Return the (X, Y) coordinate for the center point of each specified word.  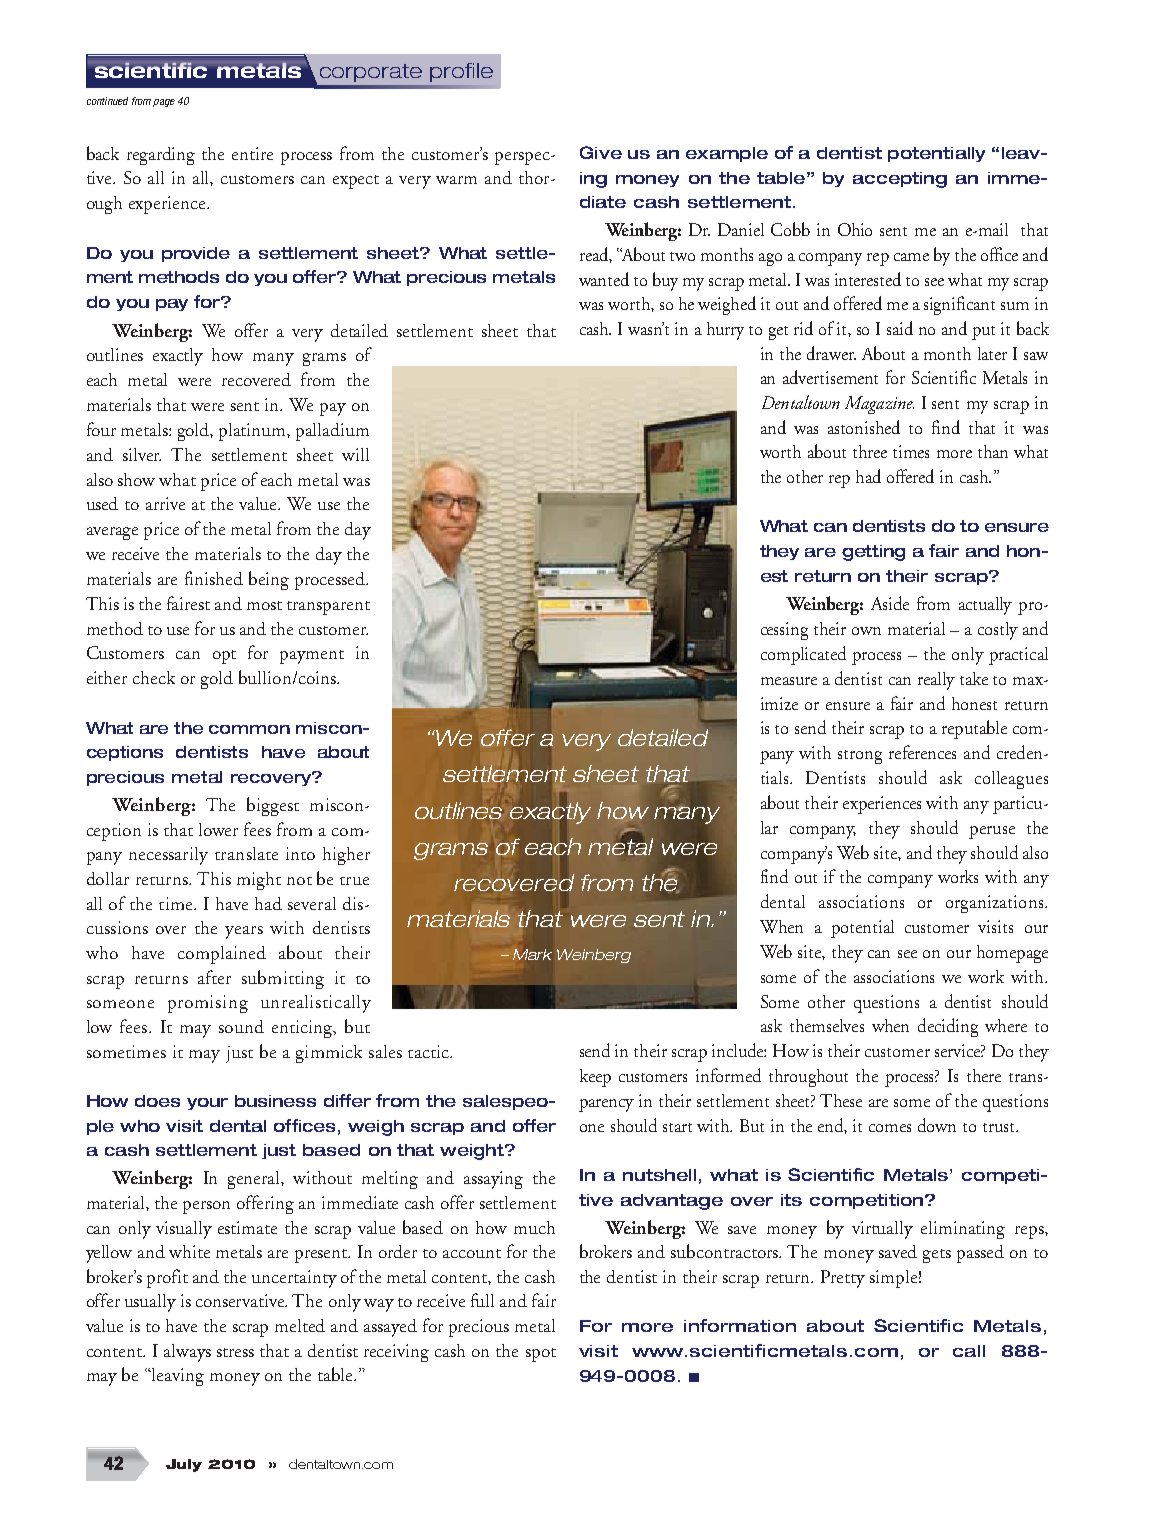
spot (541, 1355)
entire (252, 153)
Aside (890, 603)
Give (601, 152)
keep (595, 1078)
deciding (948, 1027)
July (184, 1465)
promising (208, 1004)
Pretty (843, 1279)
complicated (803, 655)
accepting (900, 180)
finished (214, 578)
